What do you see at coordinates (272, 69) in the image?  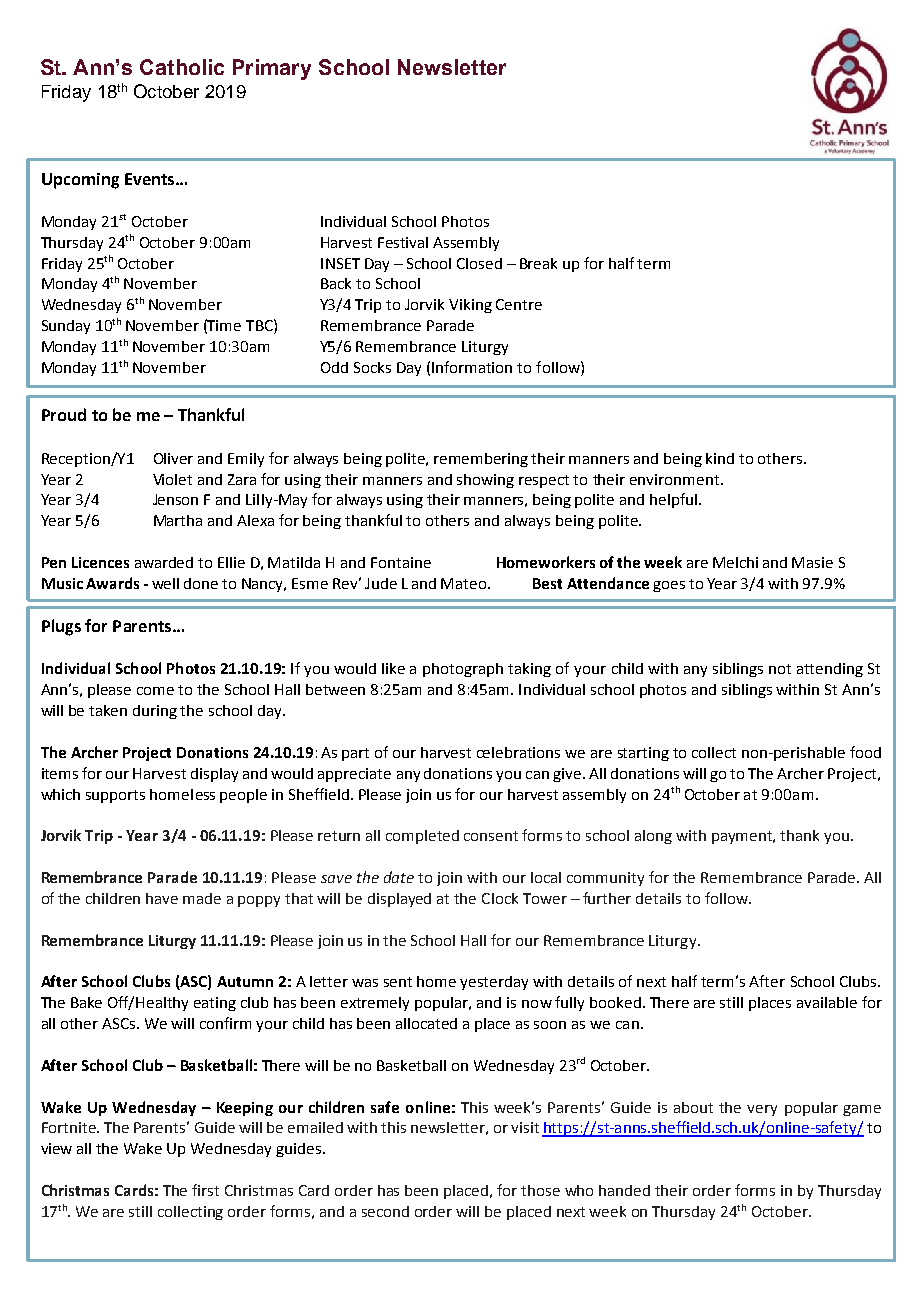 I see `Primary` at bounding box center [272, 69].
